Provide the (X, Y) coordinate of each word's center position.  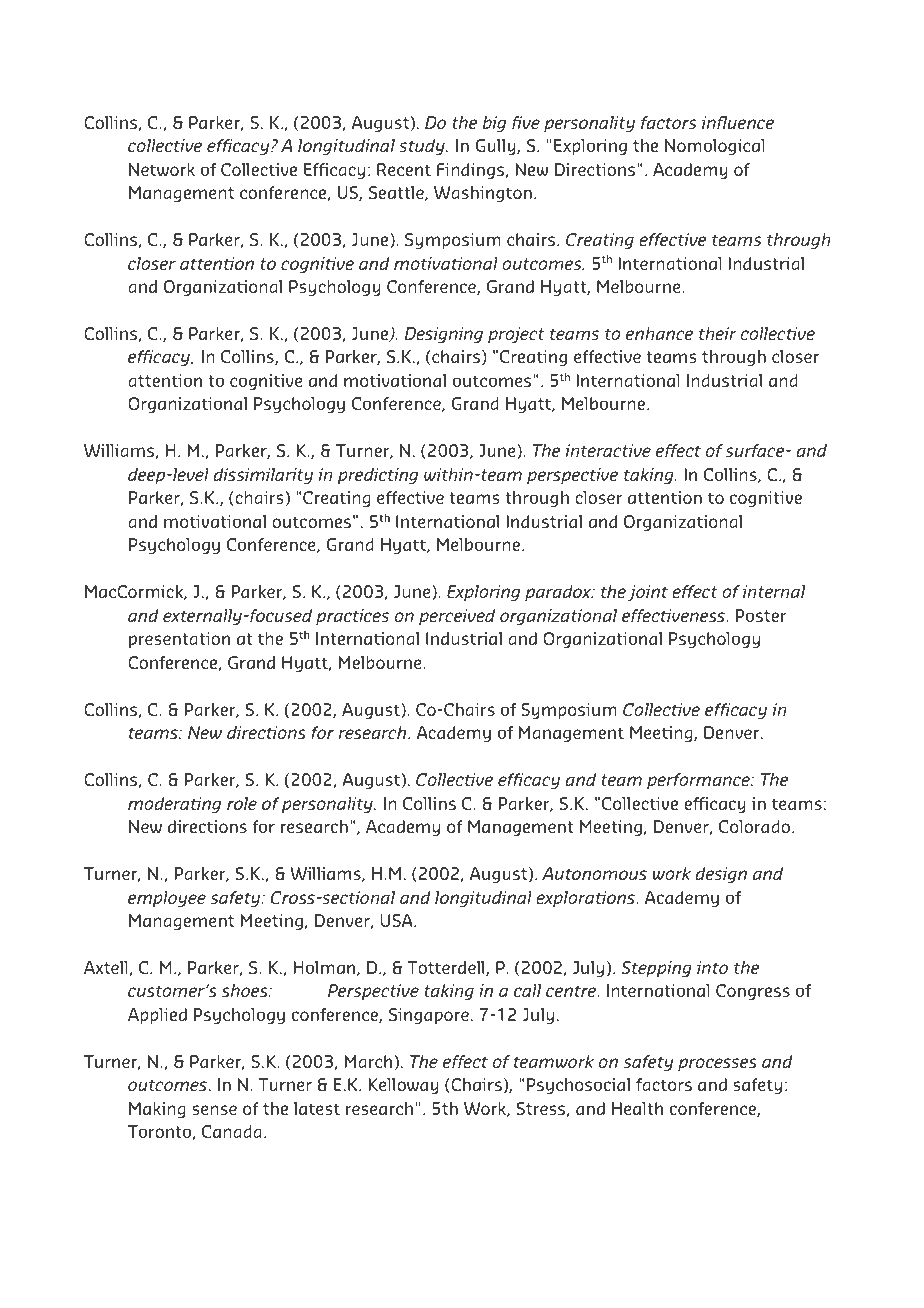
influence (738, 122)
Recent (404, 169)
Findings (471, 171)
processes (717, 1064)
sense (214, 1110)
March (368, 1061)
